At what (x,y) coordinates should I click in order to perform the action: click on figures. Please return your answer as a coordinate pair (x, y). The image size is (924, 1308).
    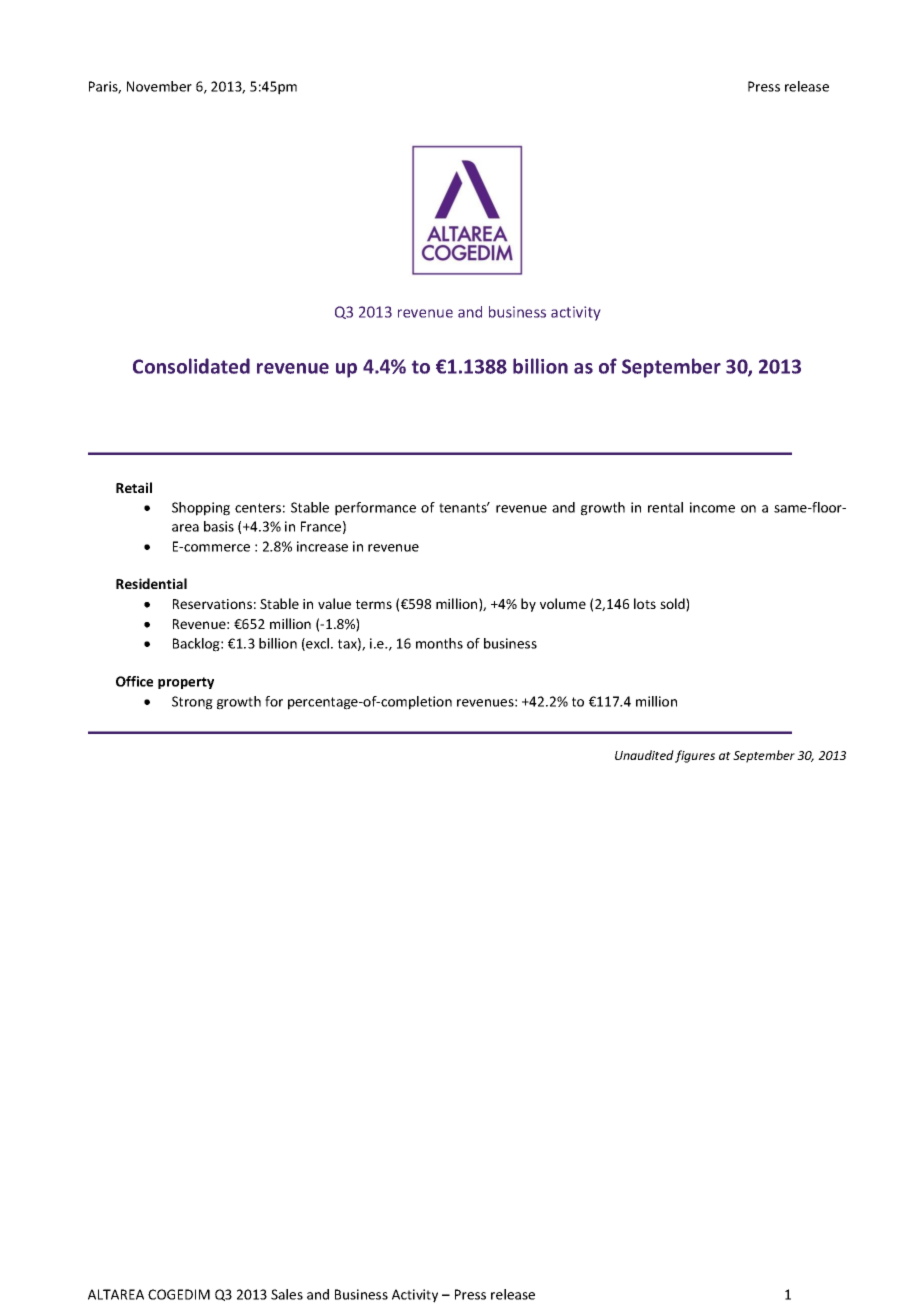
    Looking at the image, I should click on (695, 756).
